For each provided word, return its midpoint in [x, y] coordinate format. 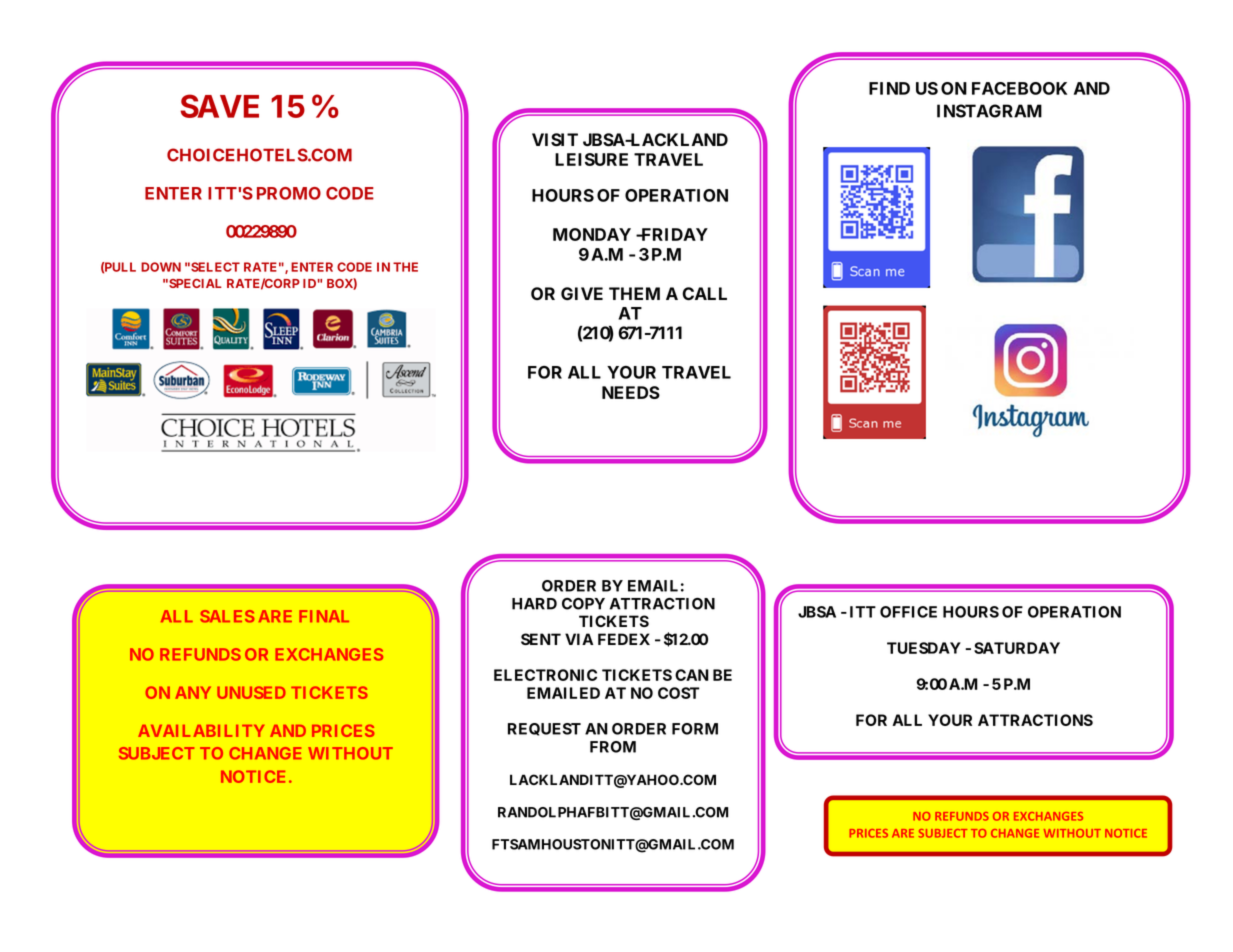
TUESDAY [924, 648]
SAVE [219, 106]
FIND [889, 88]
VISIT [555, 140]
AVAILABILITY [201, 731]
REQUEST [544, 729]
